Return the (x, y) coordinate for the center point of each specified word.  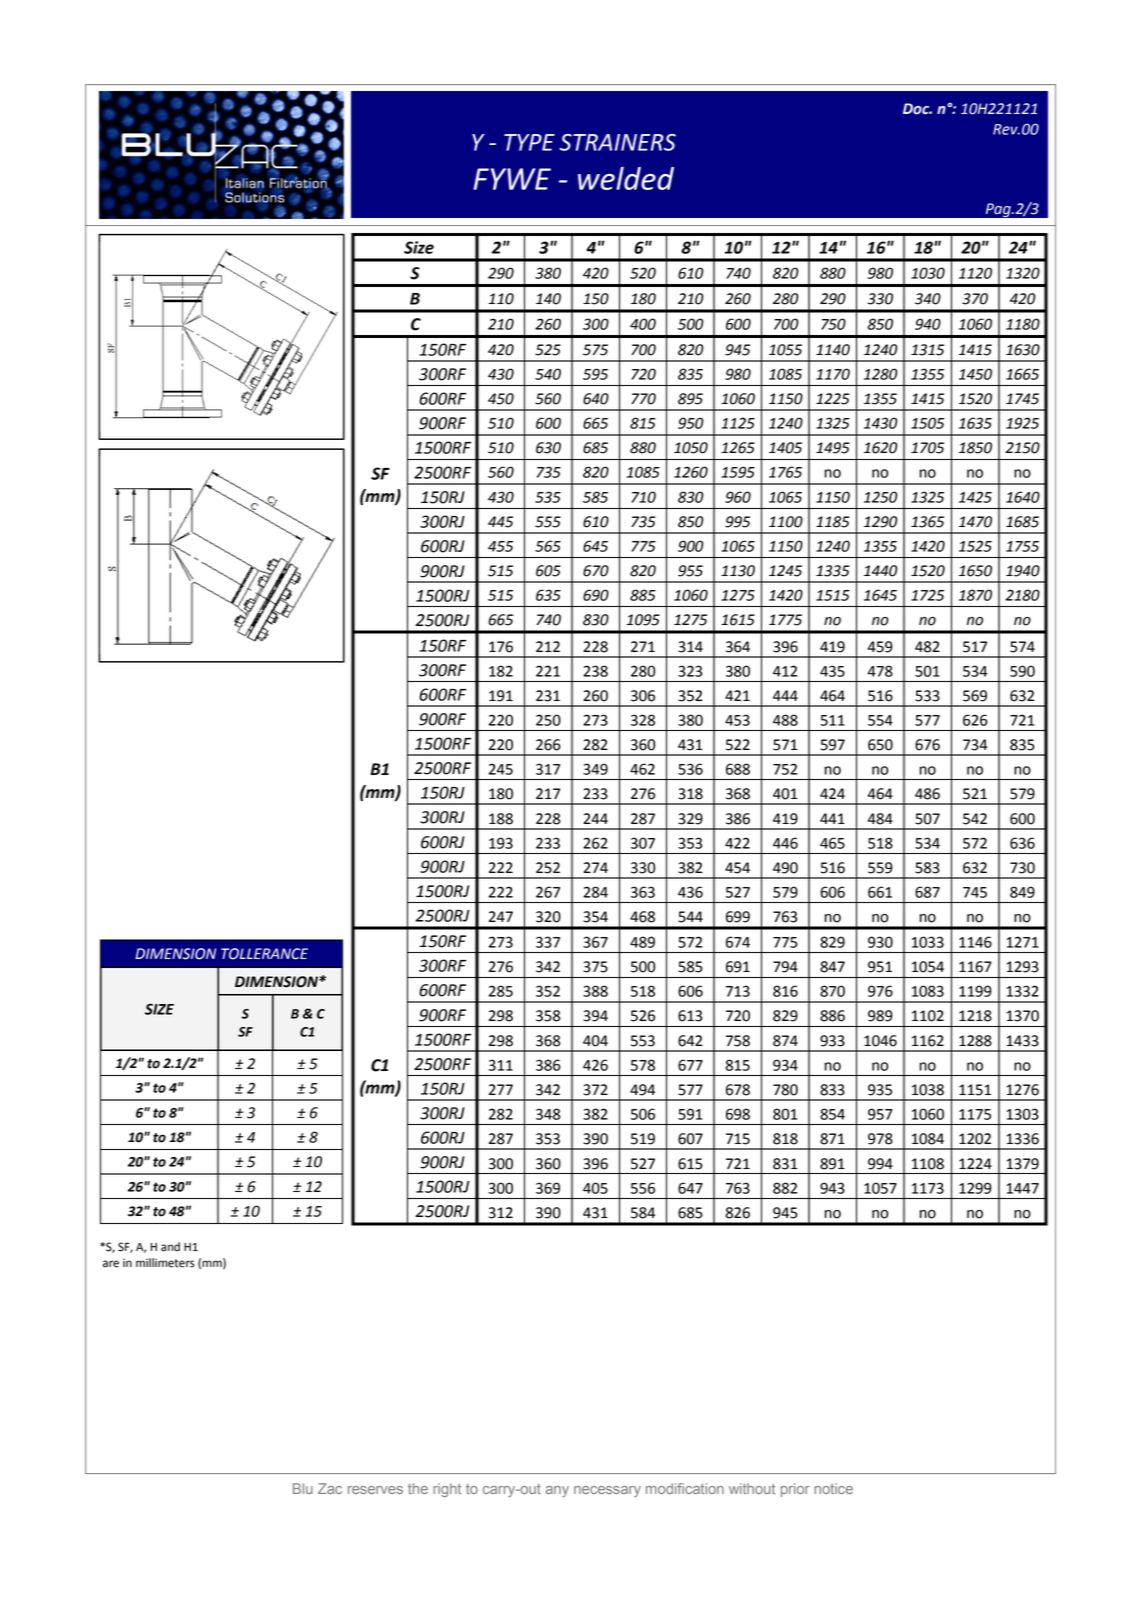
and (170, 1247)
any (557, 1491)
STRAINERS (618, 142)
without (752, 1488)
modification (685, 1488)
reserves (375, 1490)
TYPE (529, 142)
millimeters (165, 1263)
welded (626, 178)
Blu (303, 1488)
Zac (330, 1488)
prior (795, 1490)
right (447, 1490)
